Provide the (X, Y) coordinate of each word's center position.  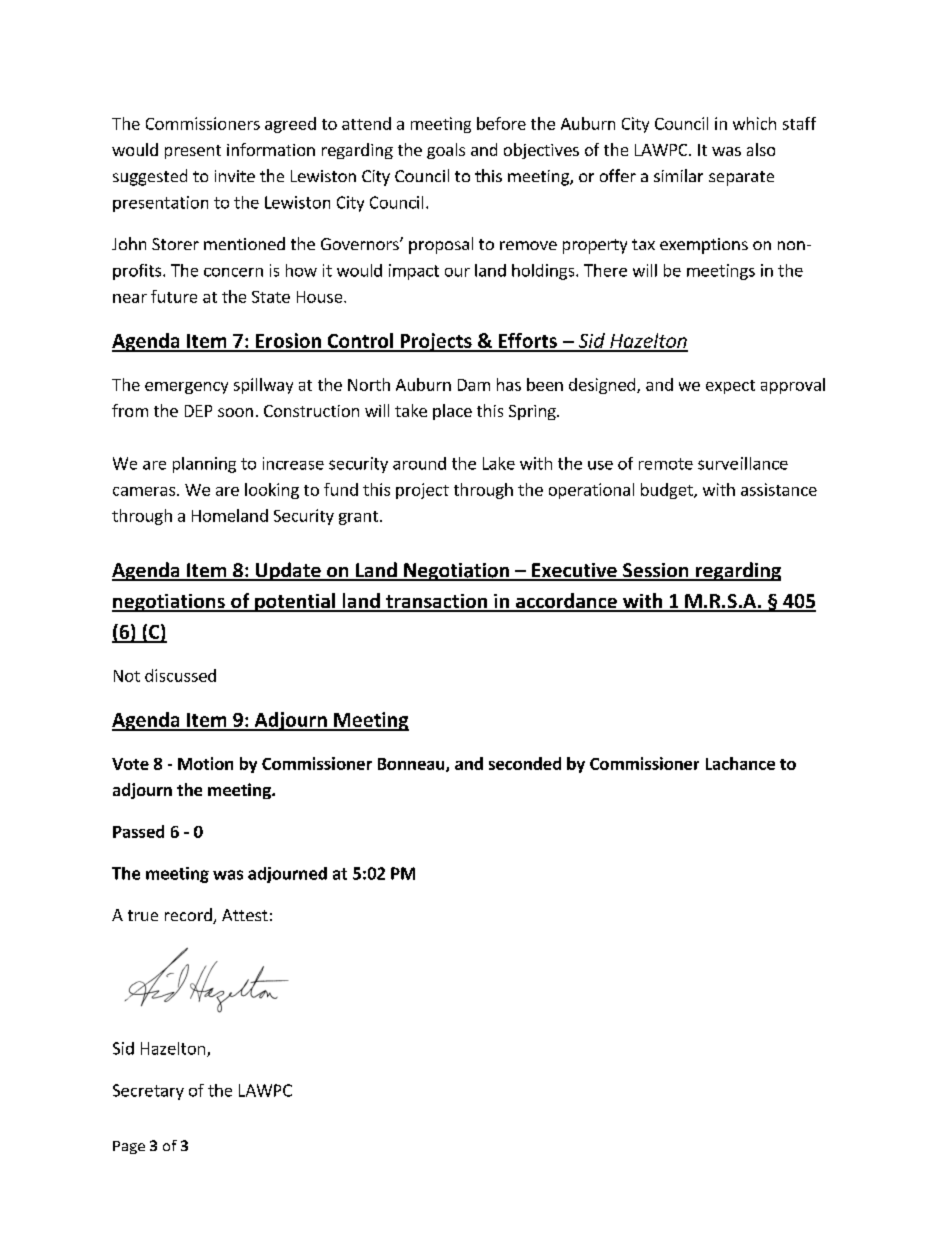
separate (741, 178)
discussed (180, 675)
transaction (436, 602)
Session (656, 571)
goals (446, 151)
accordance (566, 602)
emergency (186, 388)
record (189, 916)
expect (730, 387)
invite (235, 176)
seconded (525, 763)
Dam (474, 385)
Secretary (148, 1092)
